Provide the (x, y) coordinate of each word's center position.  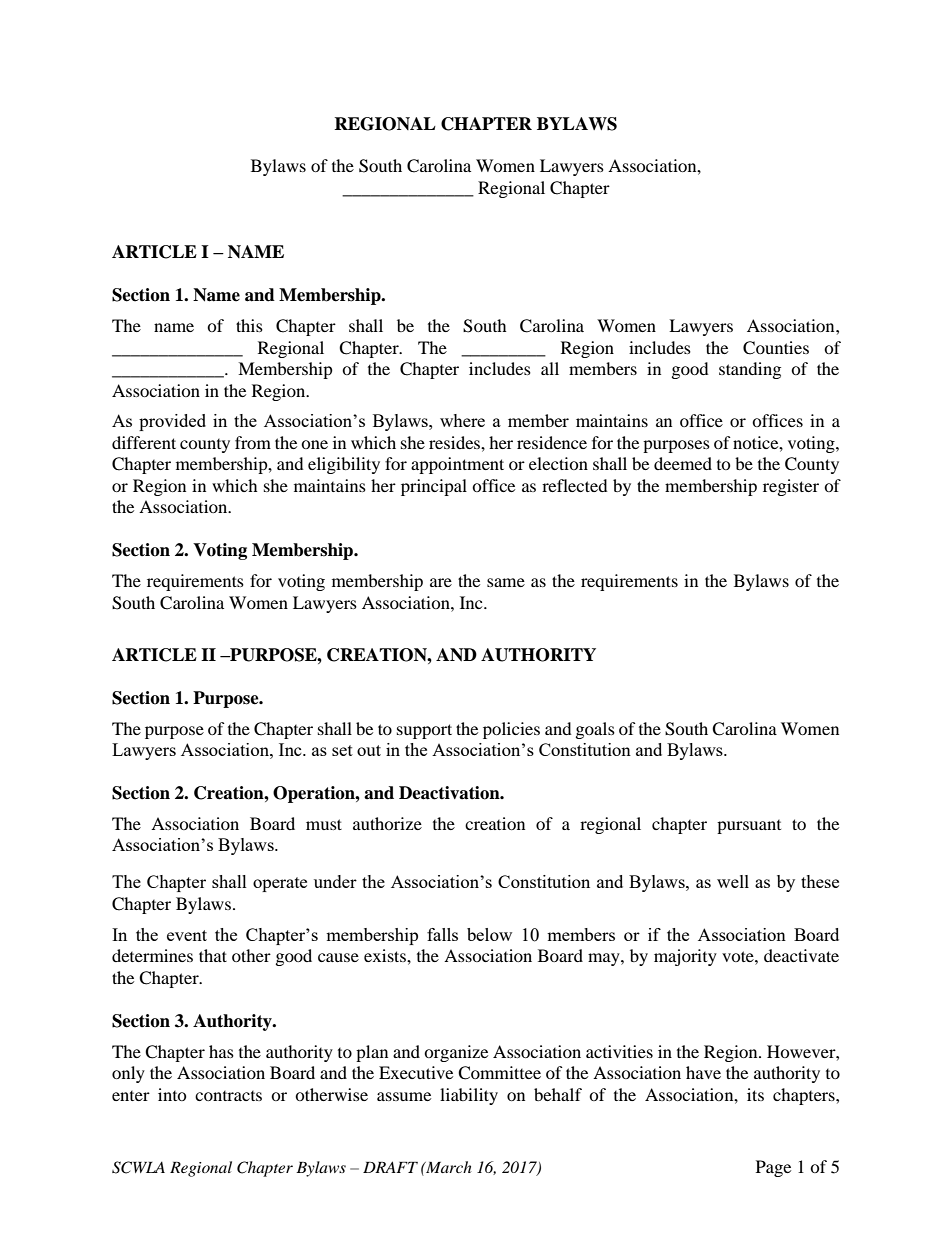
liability (469, 1096)
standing (750, 370)
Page (773, 1168)
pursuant (749, 827)
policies (511, 730)
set (342, 750)
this (249, 325)
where (462, 420)
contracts (228, 1096)
